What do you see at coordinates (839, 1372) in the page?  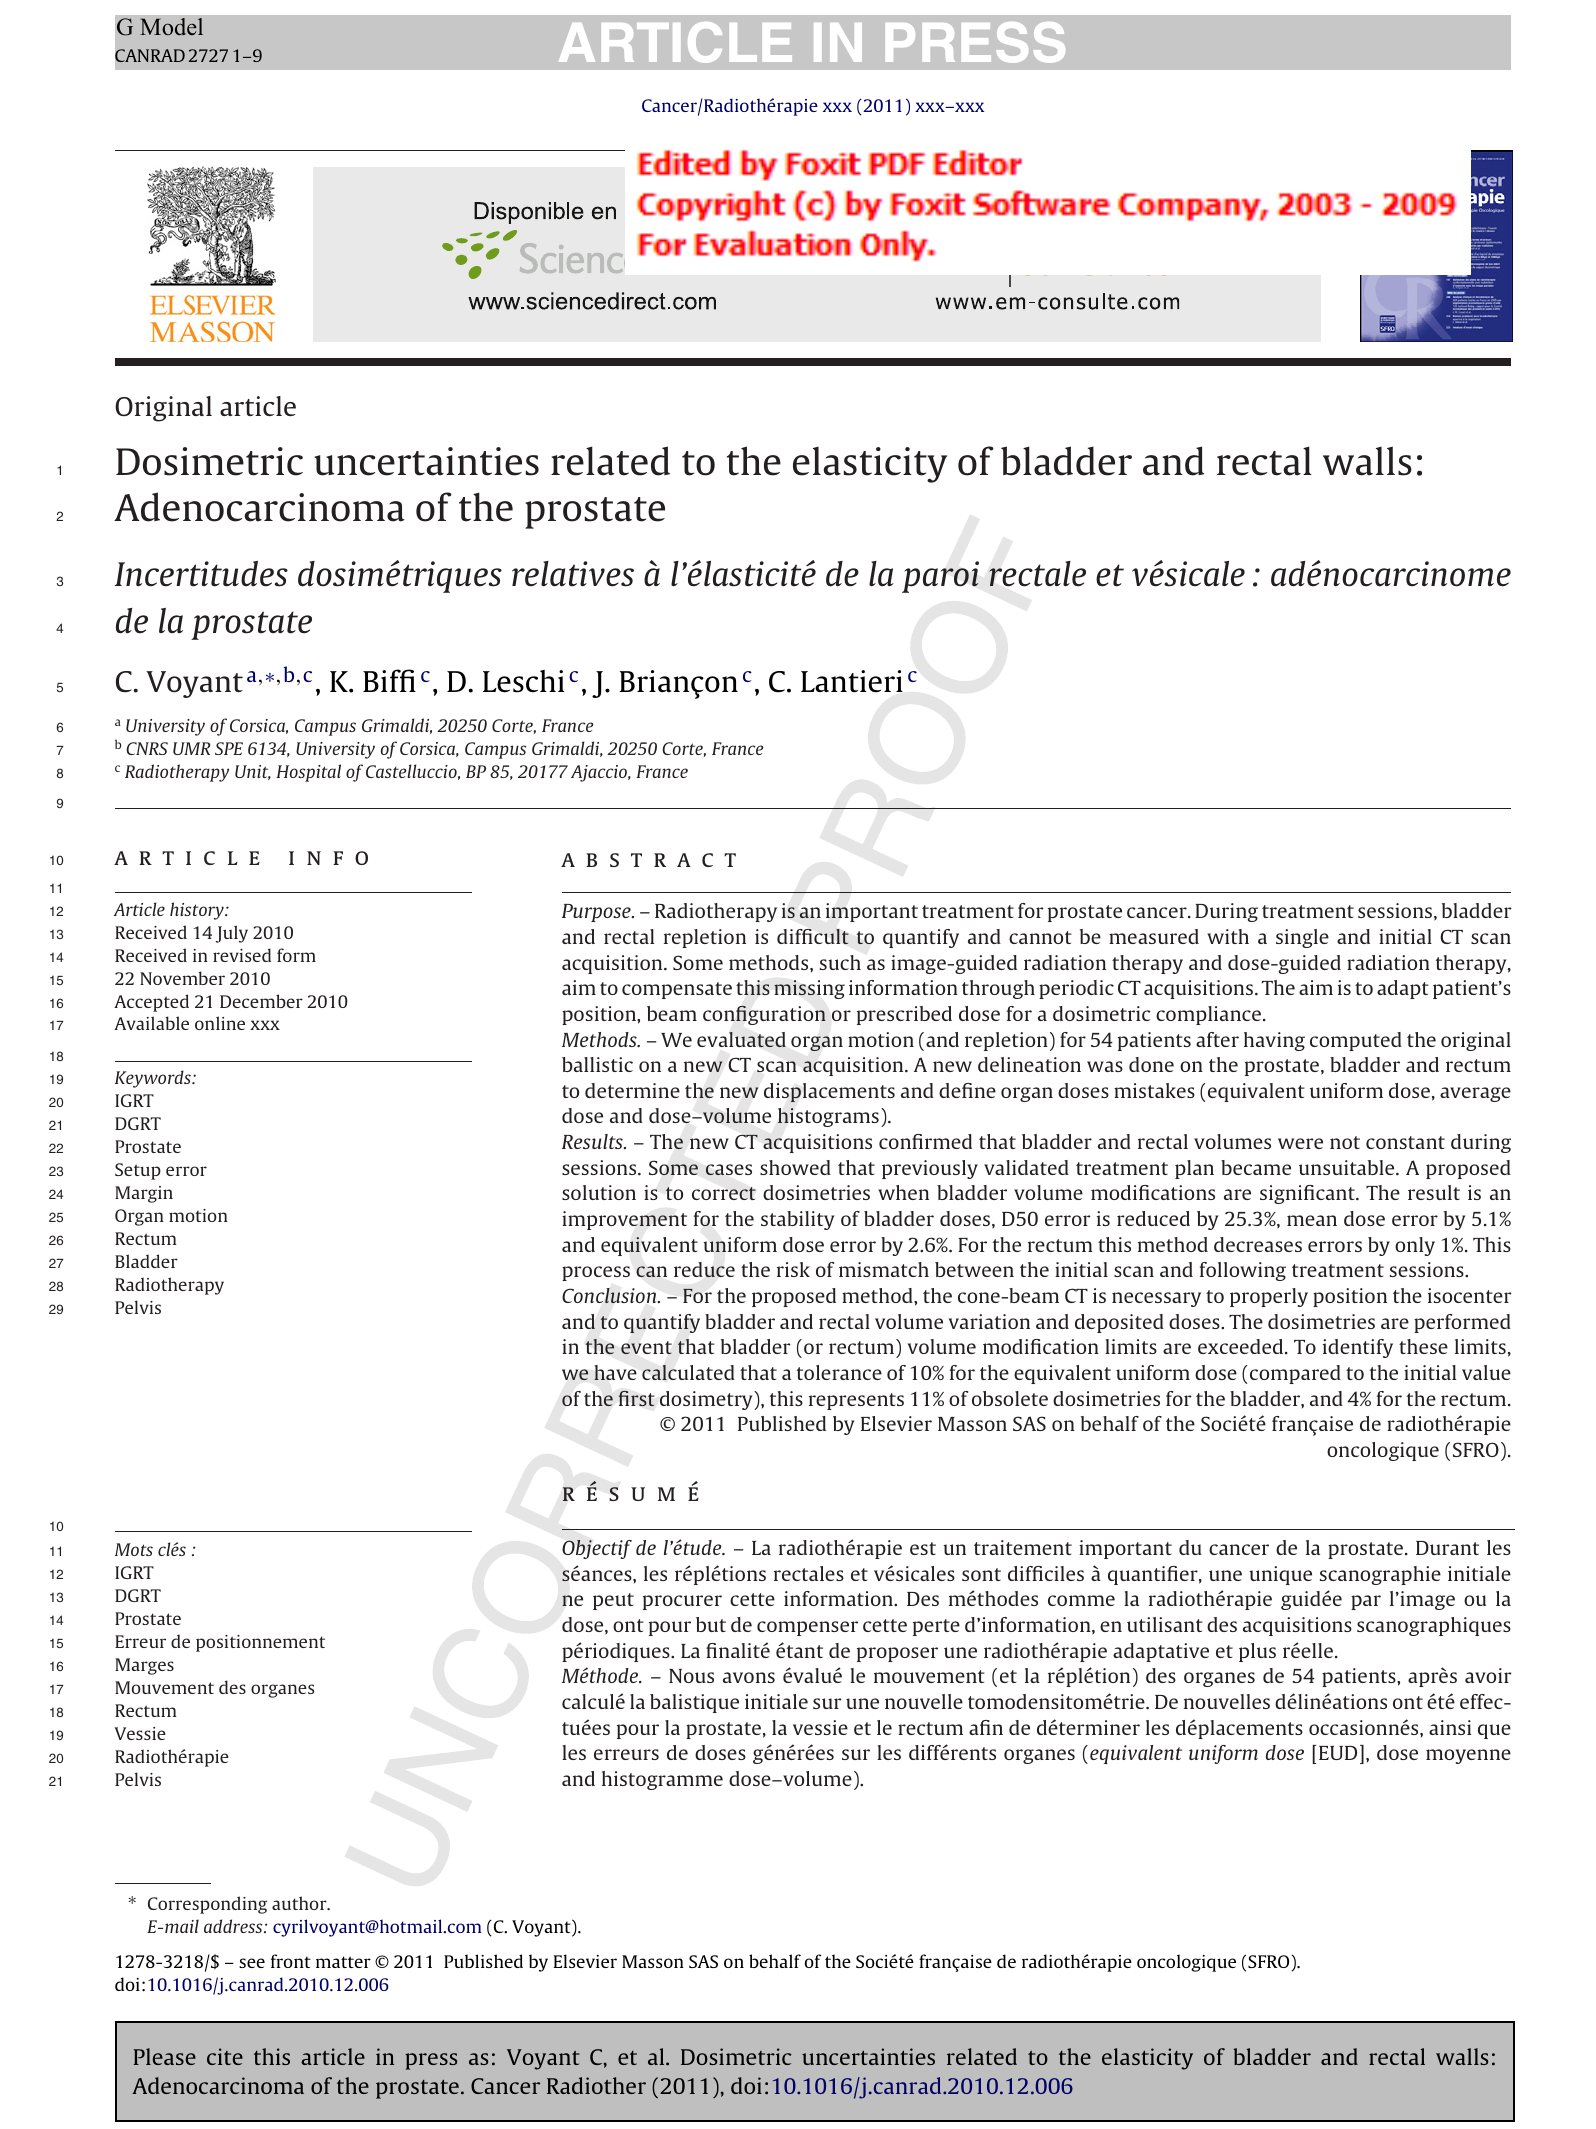 I see `tolerance` at bounding box center [839, 1372].
